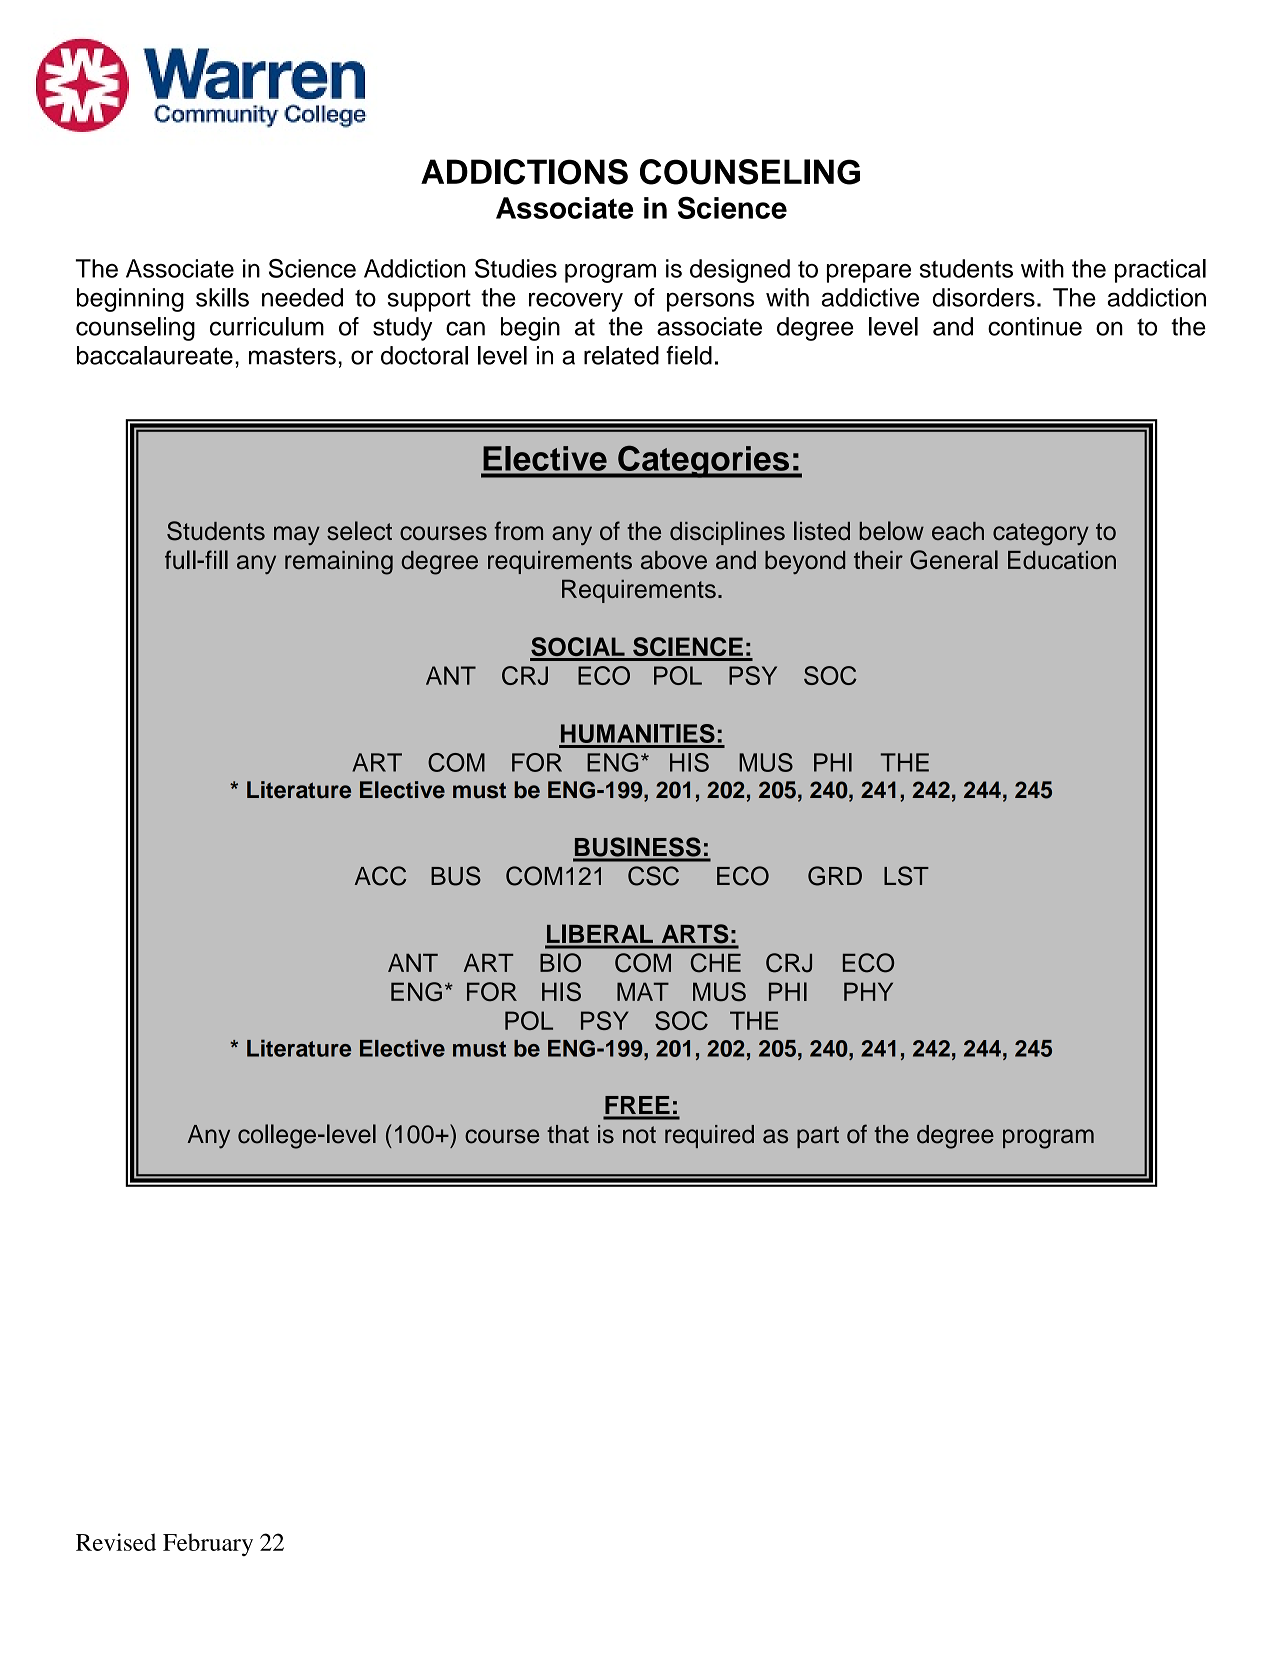 The width and height of the page is (1283, 1661). I want to click on BIO, so click(560, 963).
